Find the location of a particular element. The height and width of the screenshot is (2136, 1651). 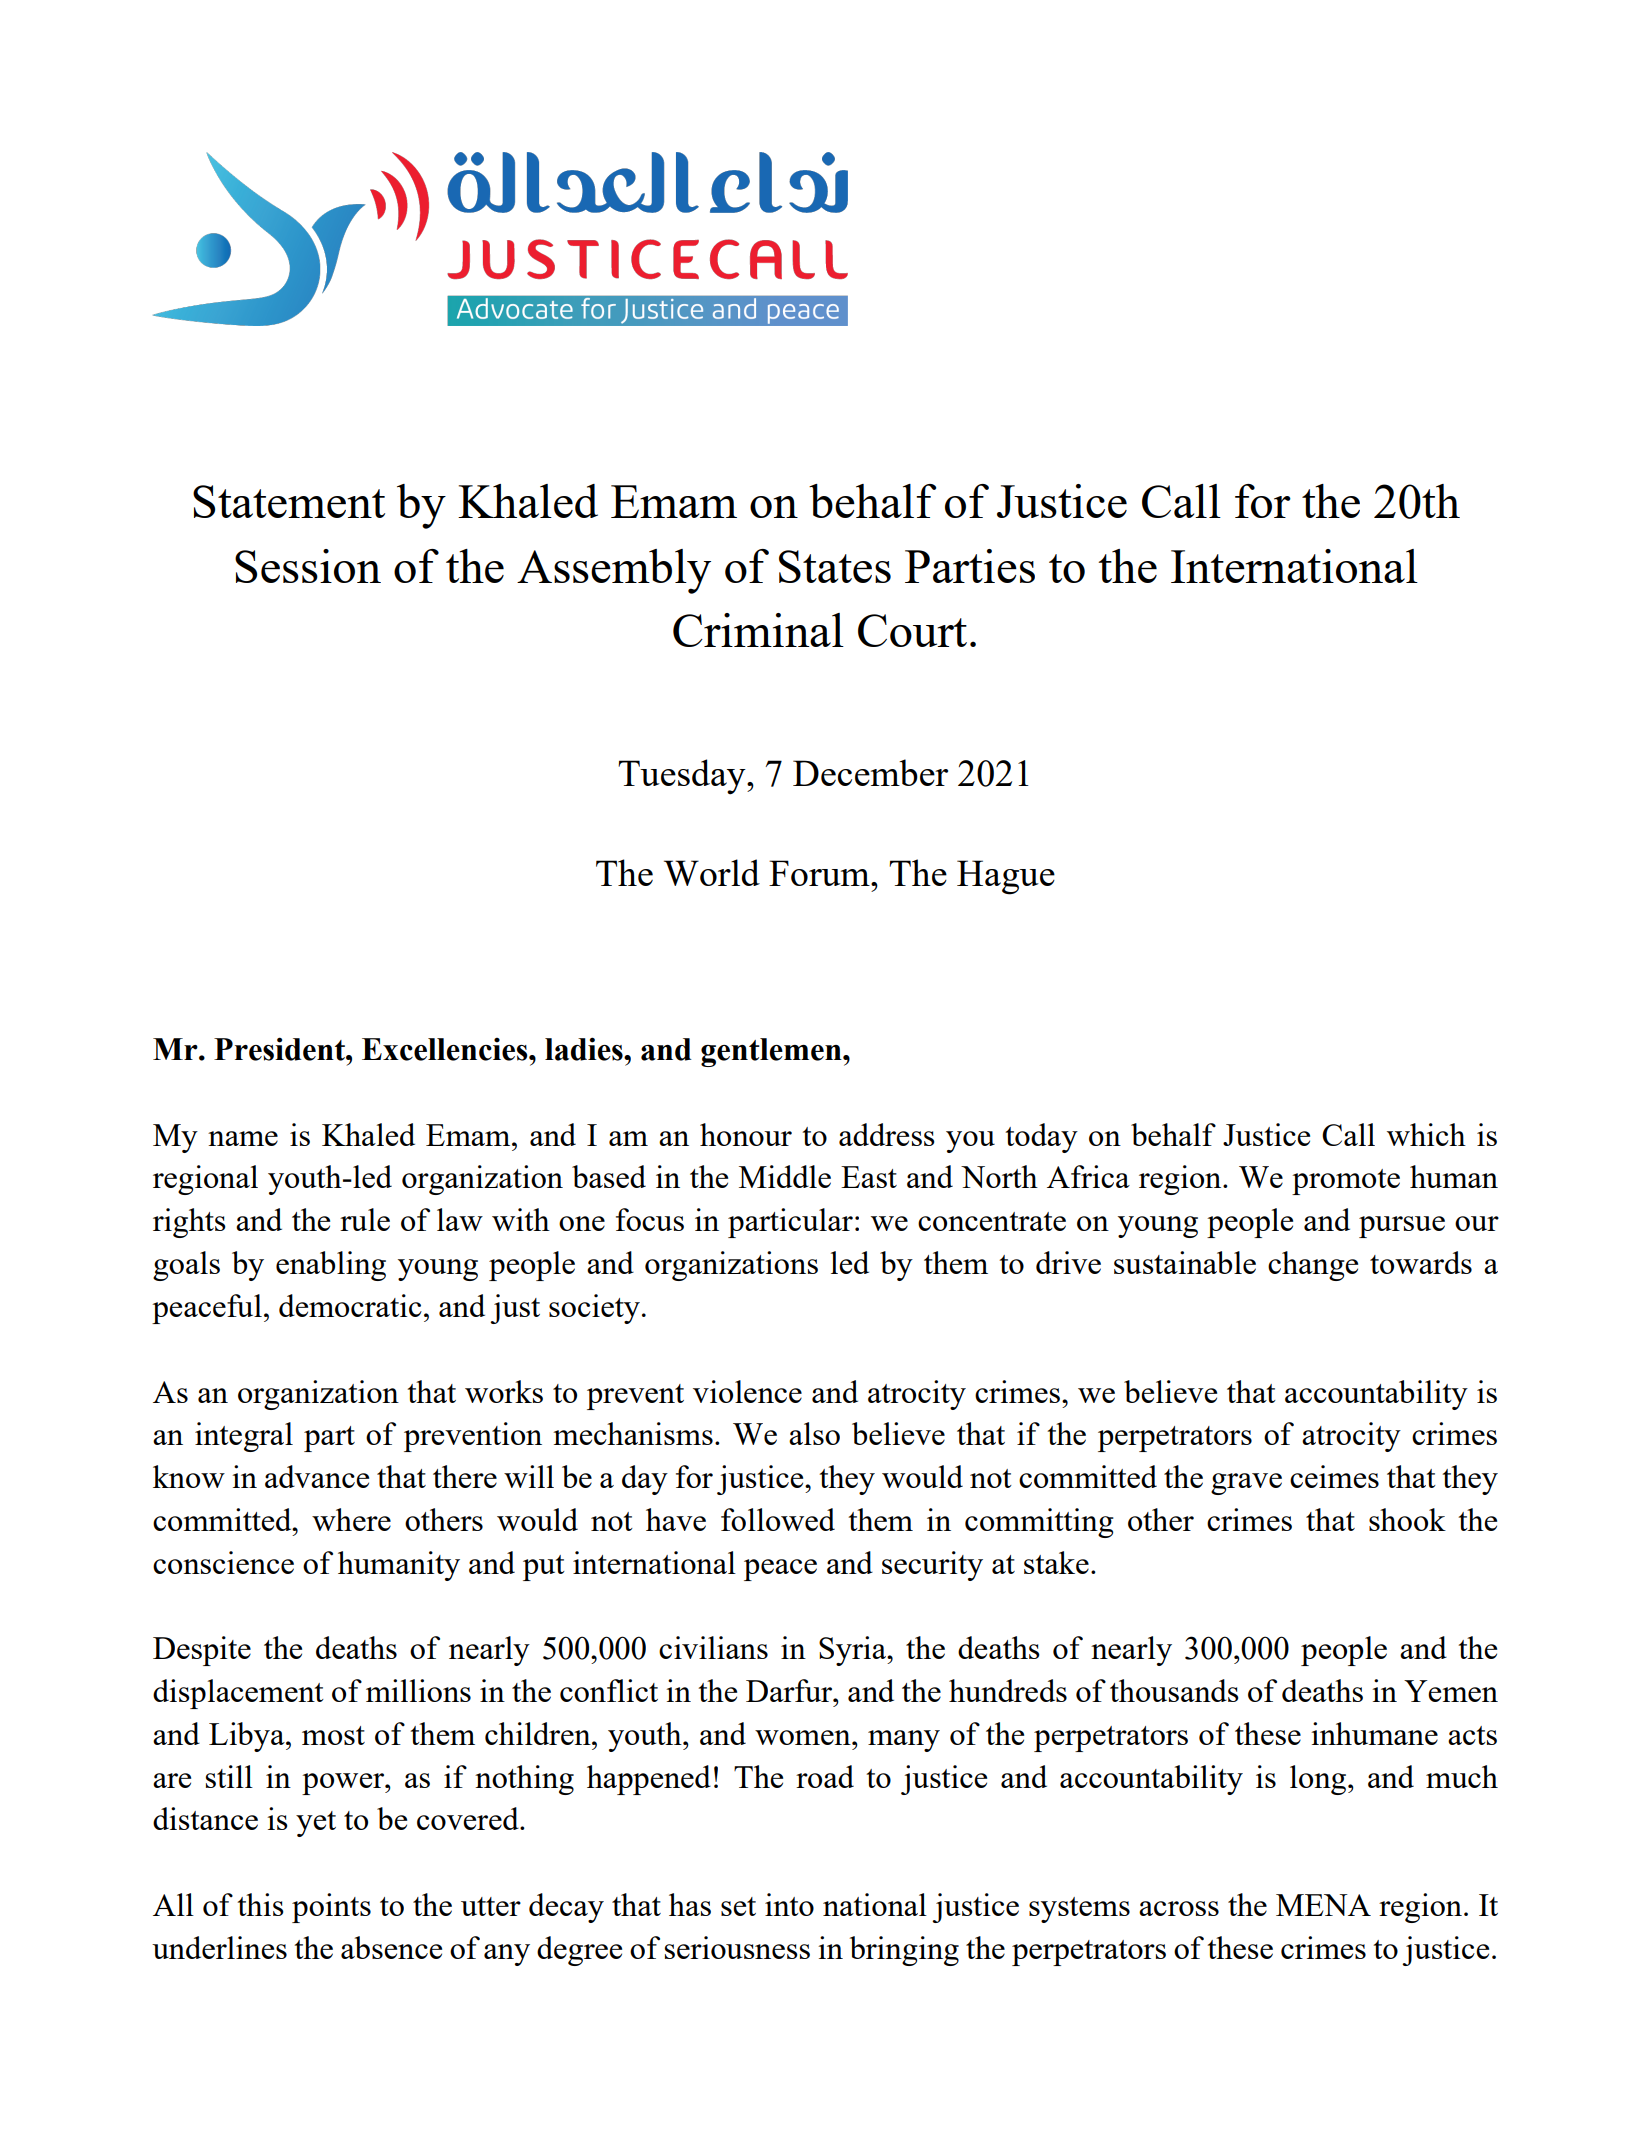

States is located at coordinates (835, 566).
